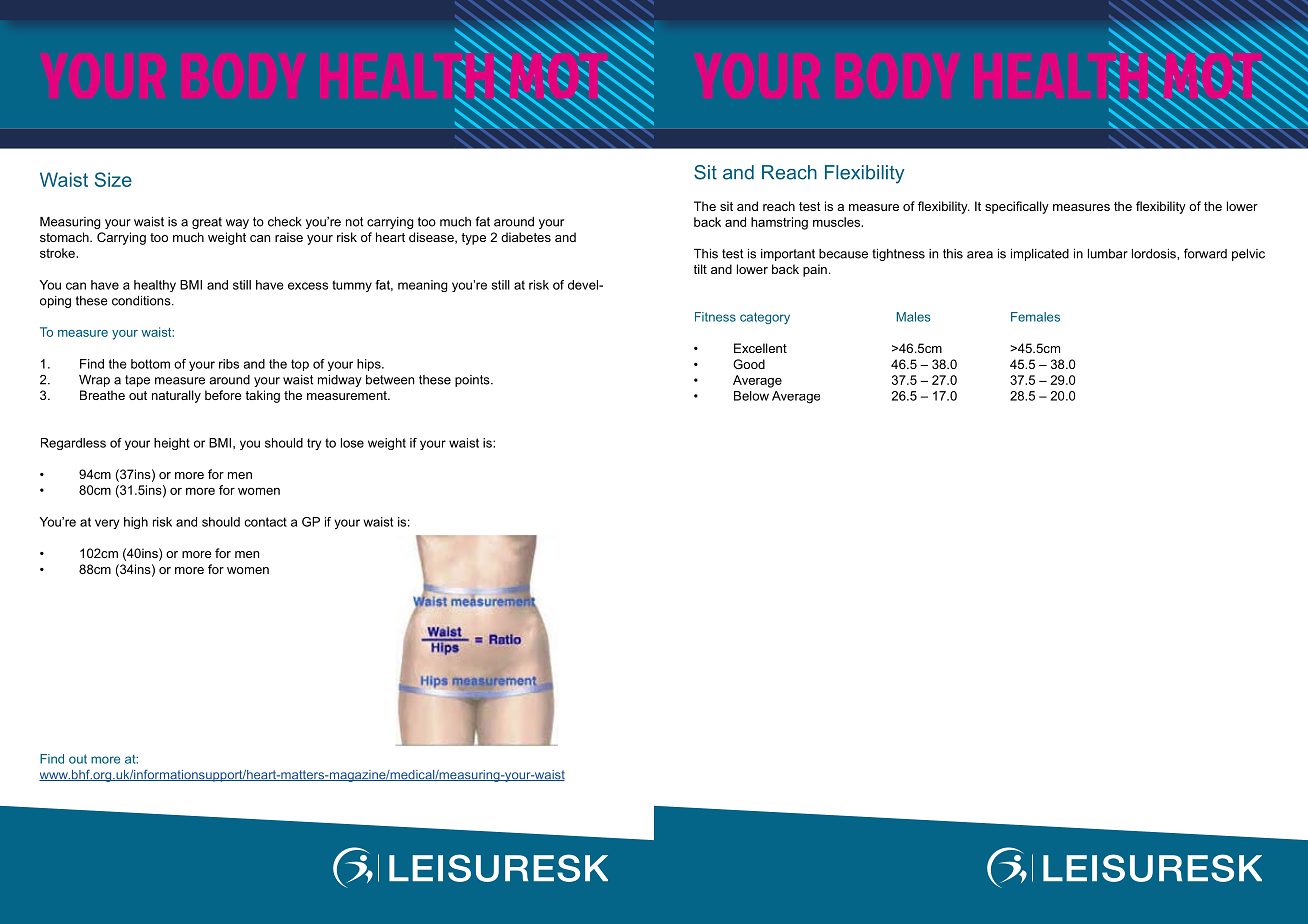  I want to click on Fitness, so click(715, 317).
